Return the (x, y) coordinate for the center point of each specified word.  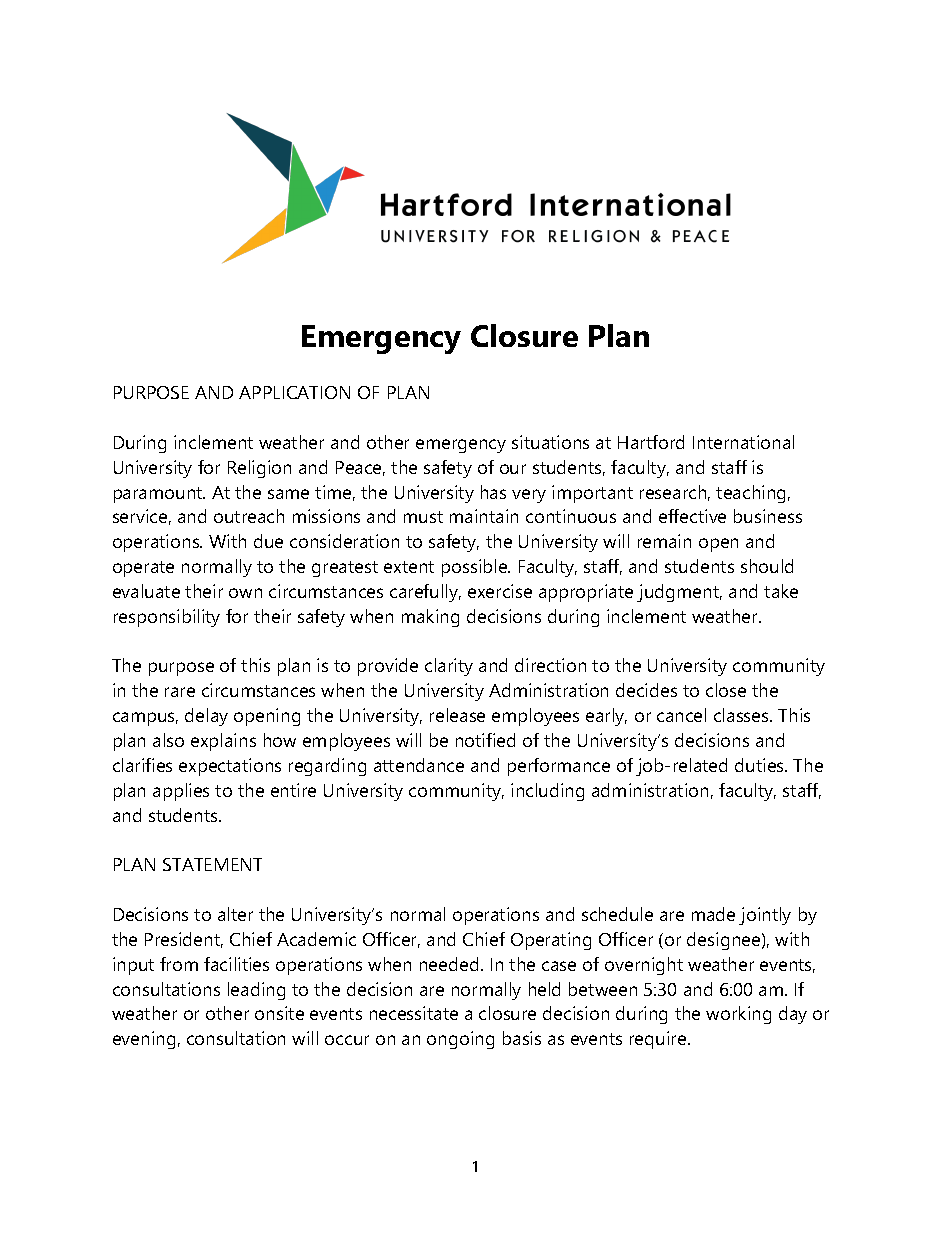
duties (760, 765)
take (781, 591)
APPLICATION (294, 392)
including (547, 792)
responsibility (167, 618)
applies (181, 792)
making (430, 618)
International (743, 442)
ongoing (460, 1040)
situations (550, 442)
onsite (279, 1013)
